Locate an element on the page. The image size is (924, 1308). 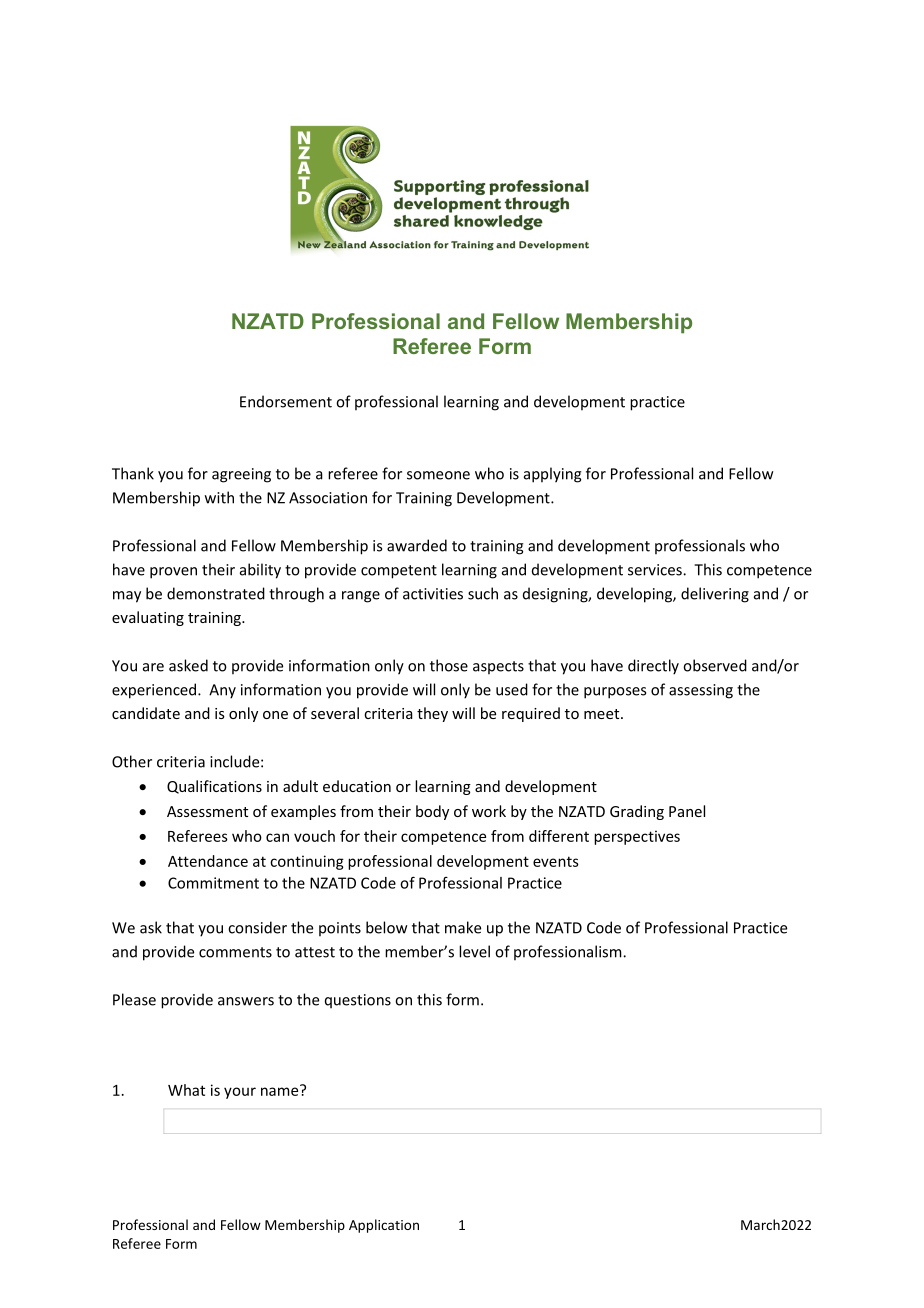
events is located at coordinates (556, 861).
